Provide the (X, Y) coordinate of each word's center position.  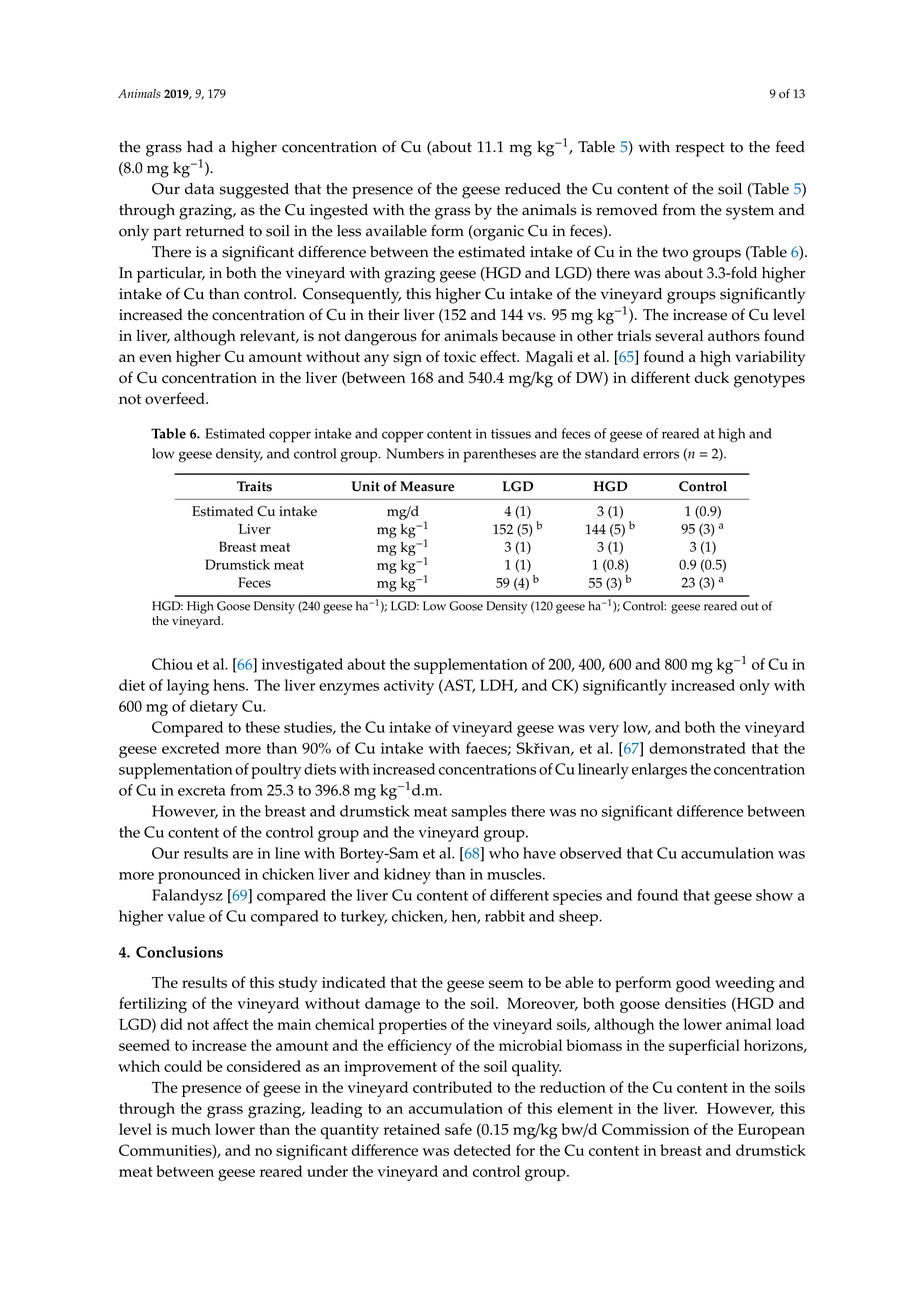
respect (700, 149)
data (199, 189)
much (191, 1129)
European (771, 1131)
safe (458, 1129)
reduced (533, 189)
